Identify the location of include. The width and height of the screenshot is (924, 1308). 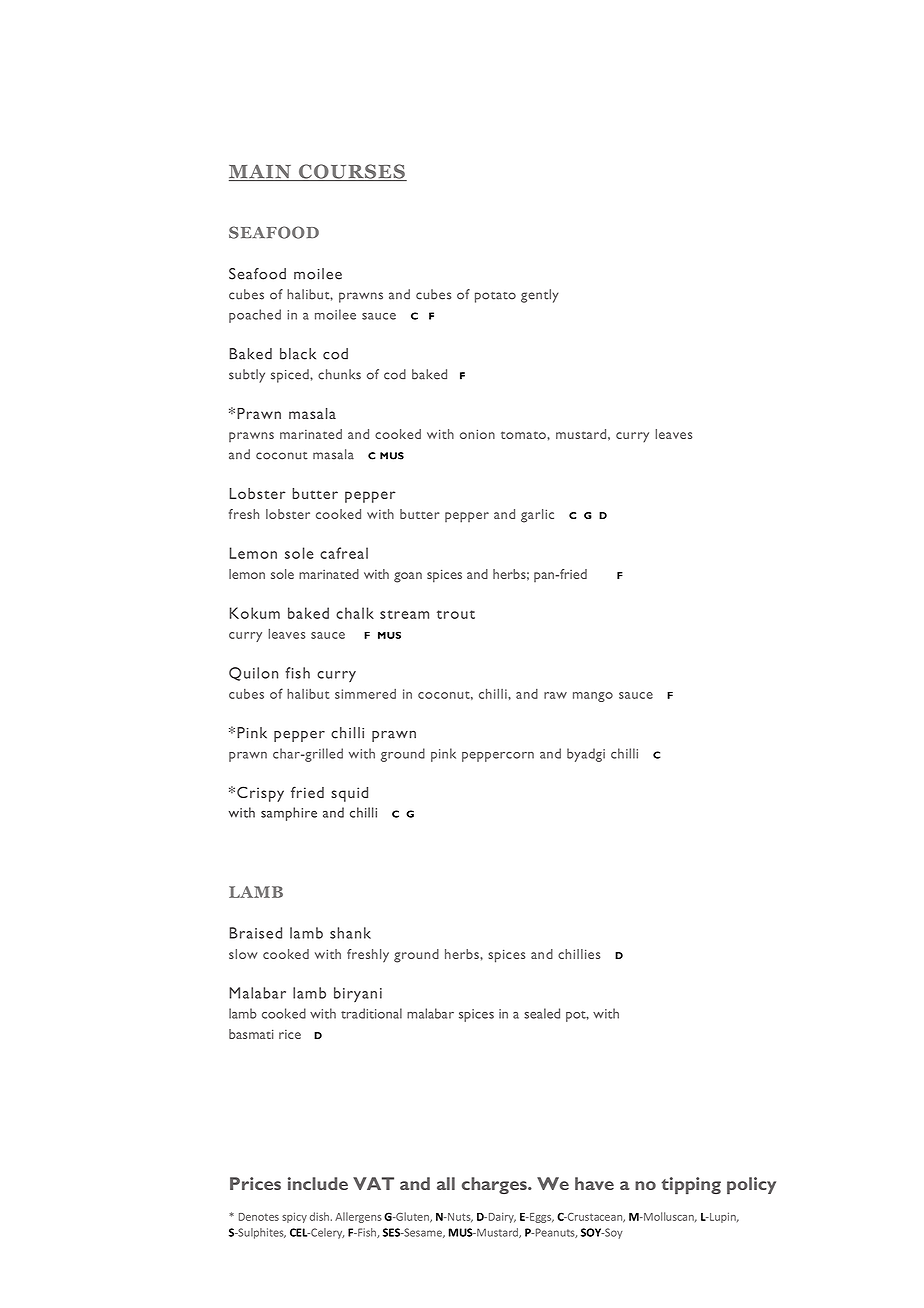
(318, 1183).
